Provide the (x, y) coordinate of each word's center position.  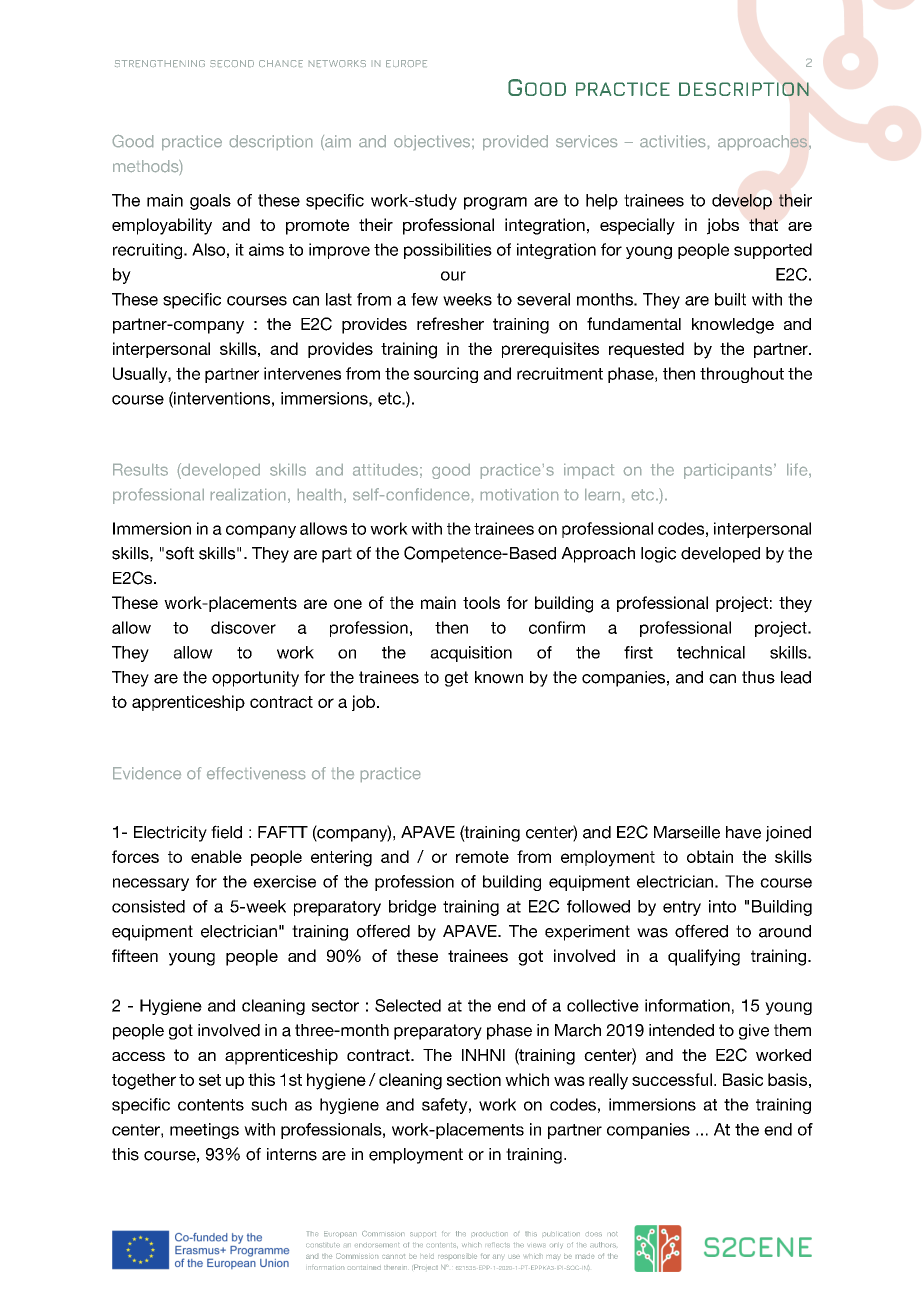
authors (603, 1244)
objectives (433, 142)
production (489, 1234)
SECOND (232, 63)
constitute (323, 1245)
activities (672, 141)
